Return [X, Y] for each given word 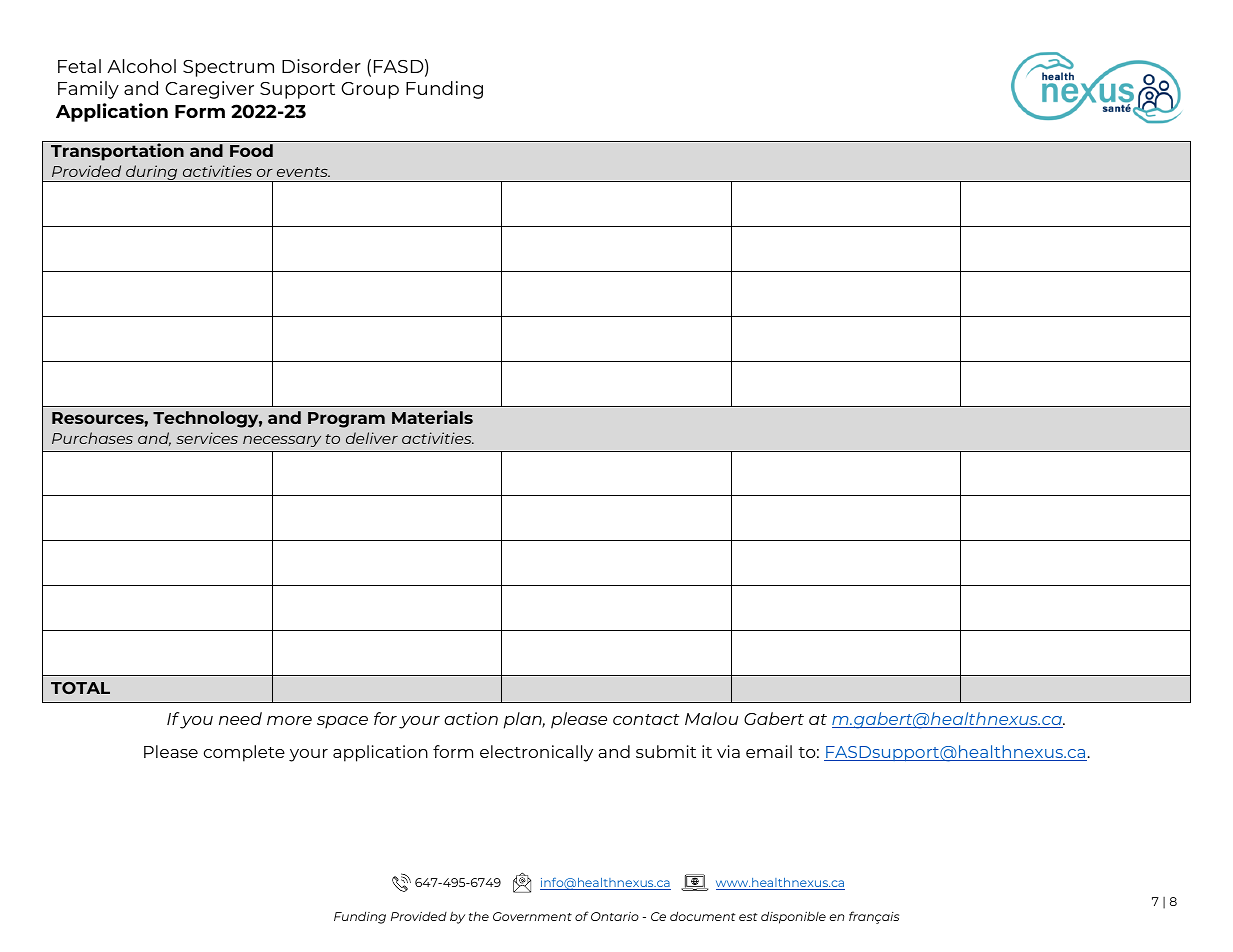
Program [346, 420]
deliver [372, 438]
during [152, 173]
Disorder [321, 66]
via [728, 751]
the [479, 916]
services [207, 438]
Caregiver [209, 90]
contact [646, 719]
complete [244, 753]
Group [370, 90]
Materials [432, 417]
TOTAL [80, 688]
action [471, 718]
